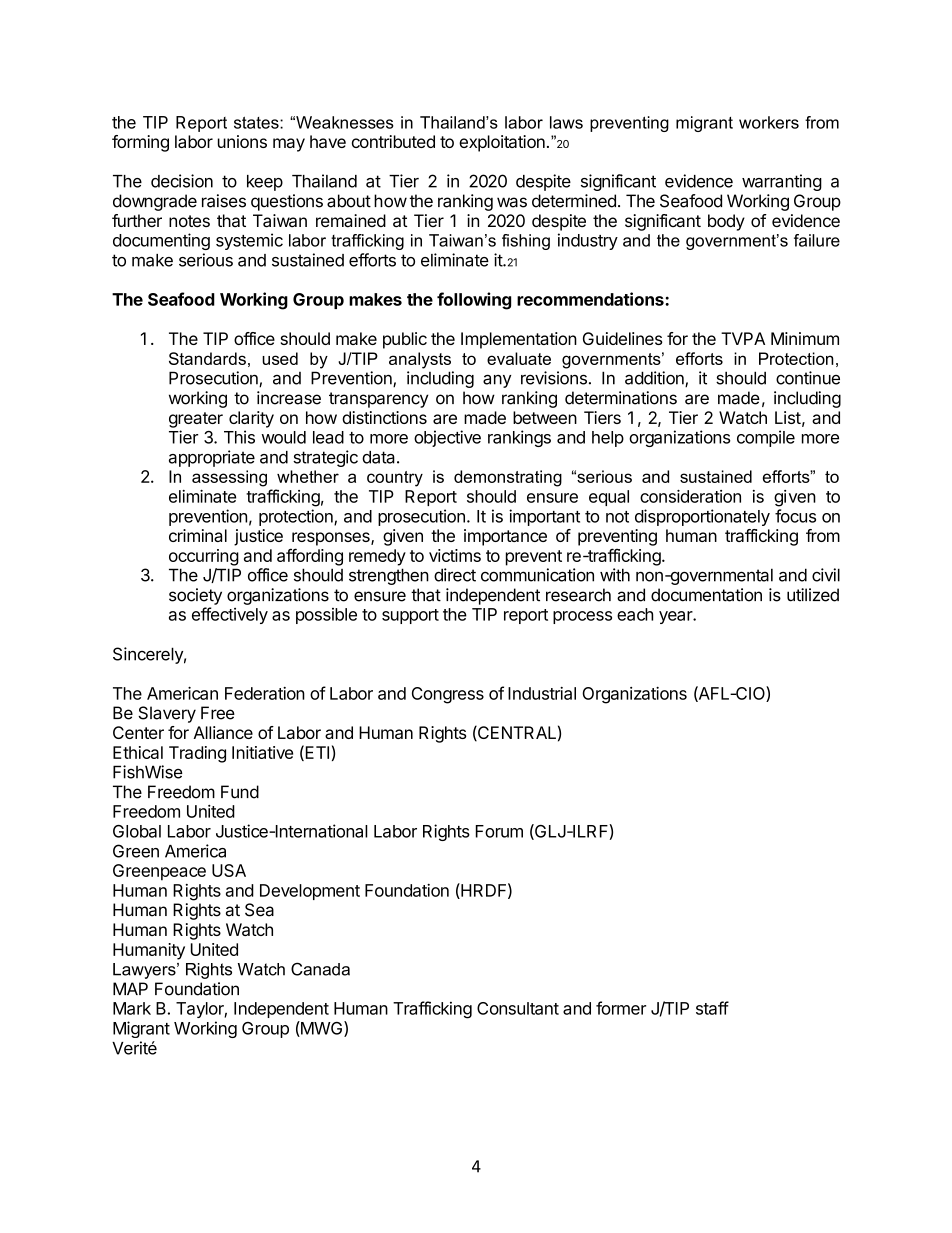  I want to click on Consultant, so click(518, 1008).
